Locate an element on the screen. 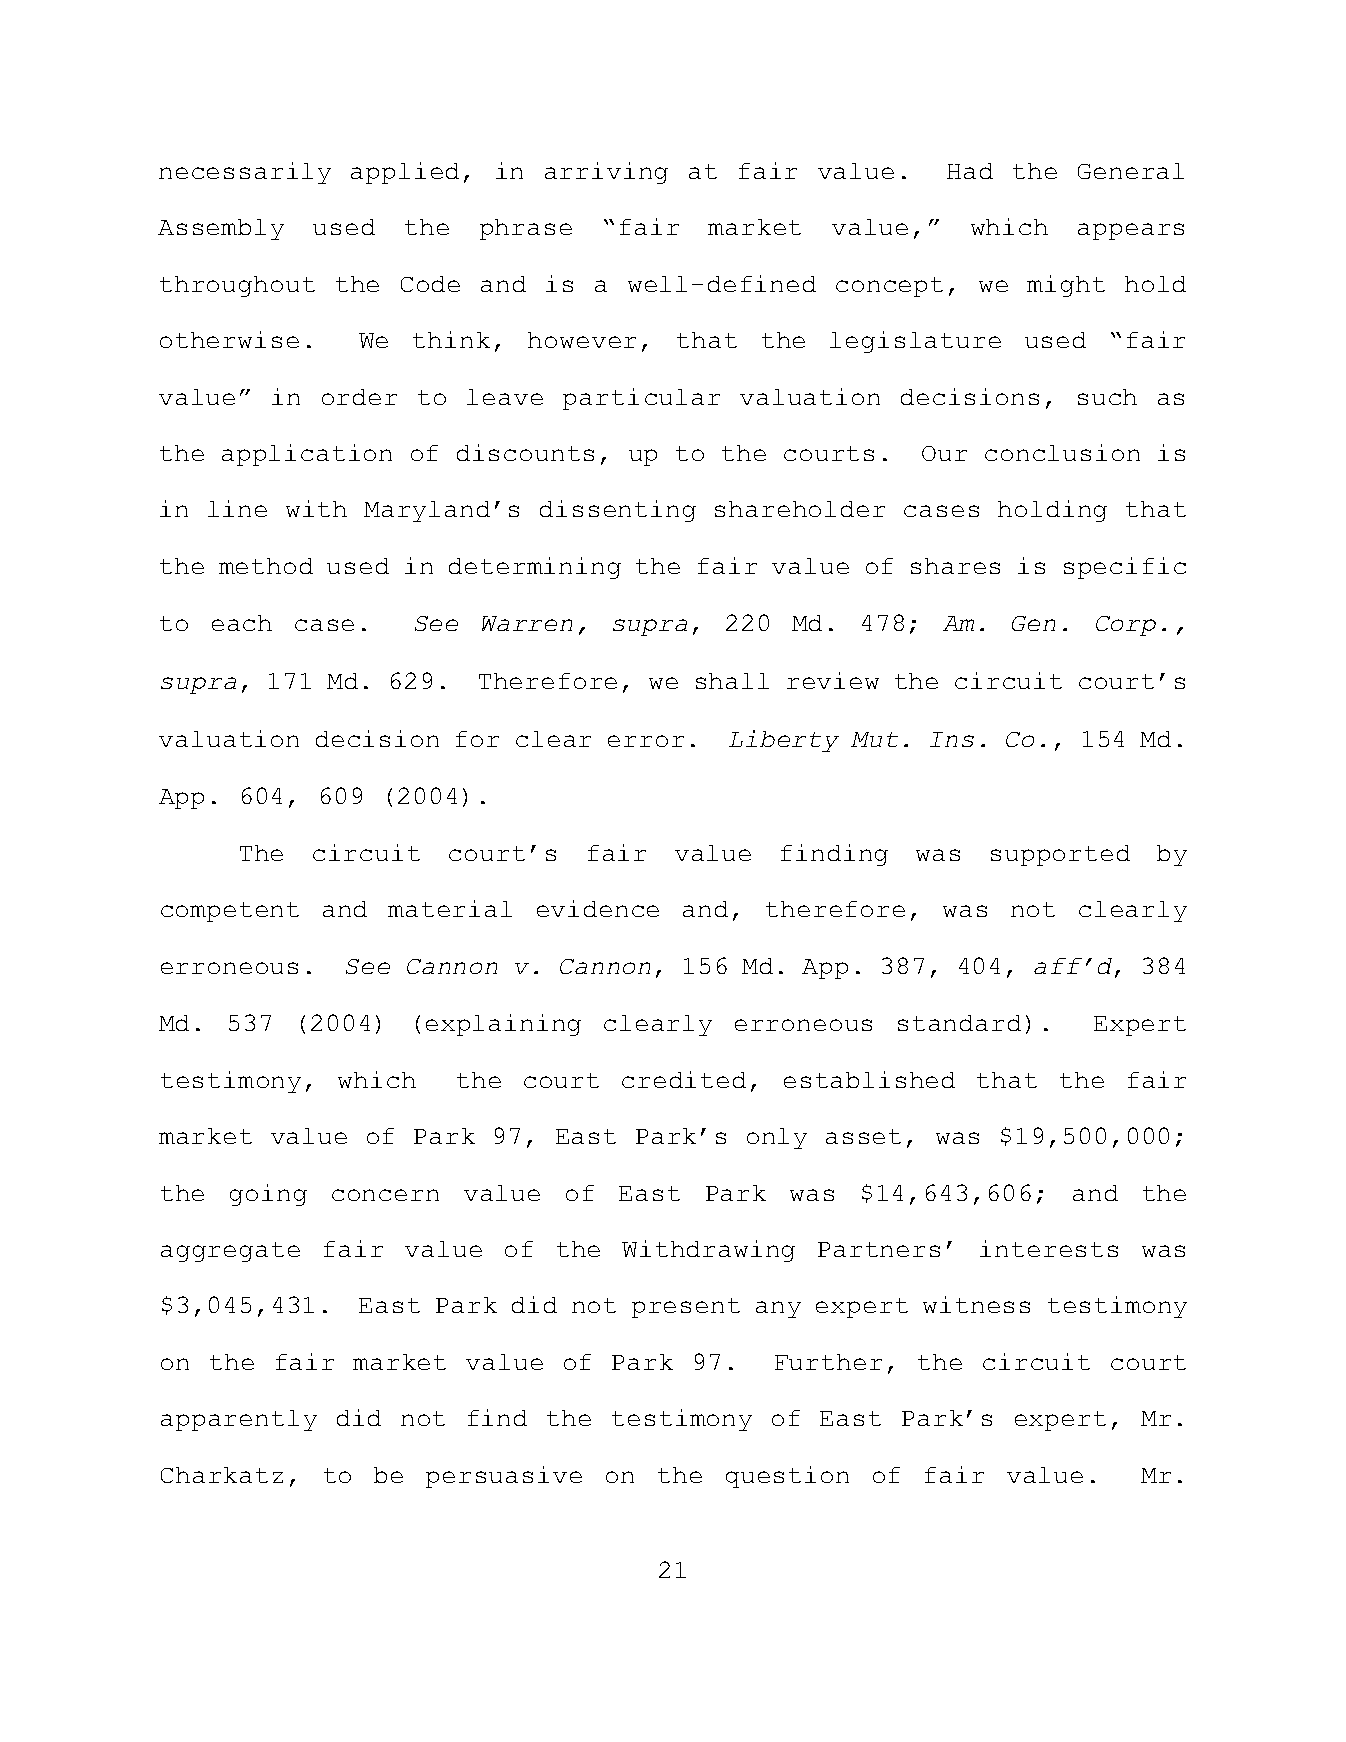  witness is located at coordinates (976, 1304).
